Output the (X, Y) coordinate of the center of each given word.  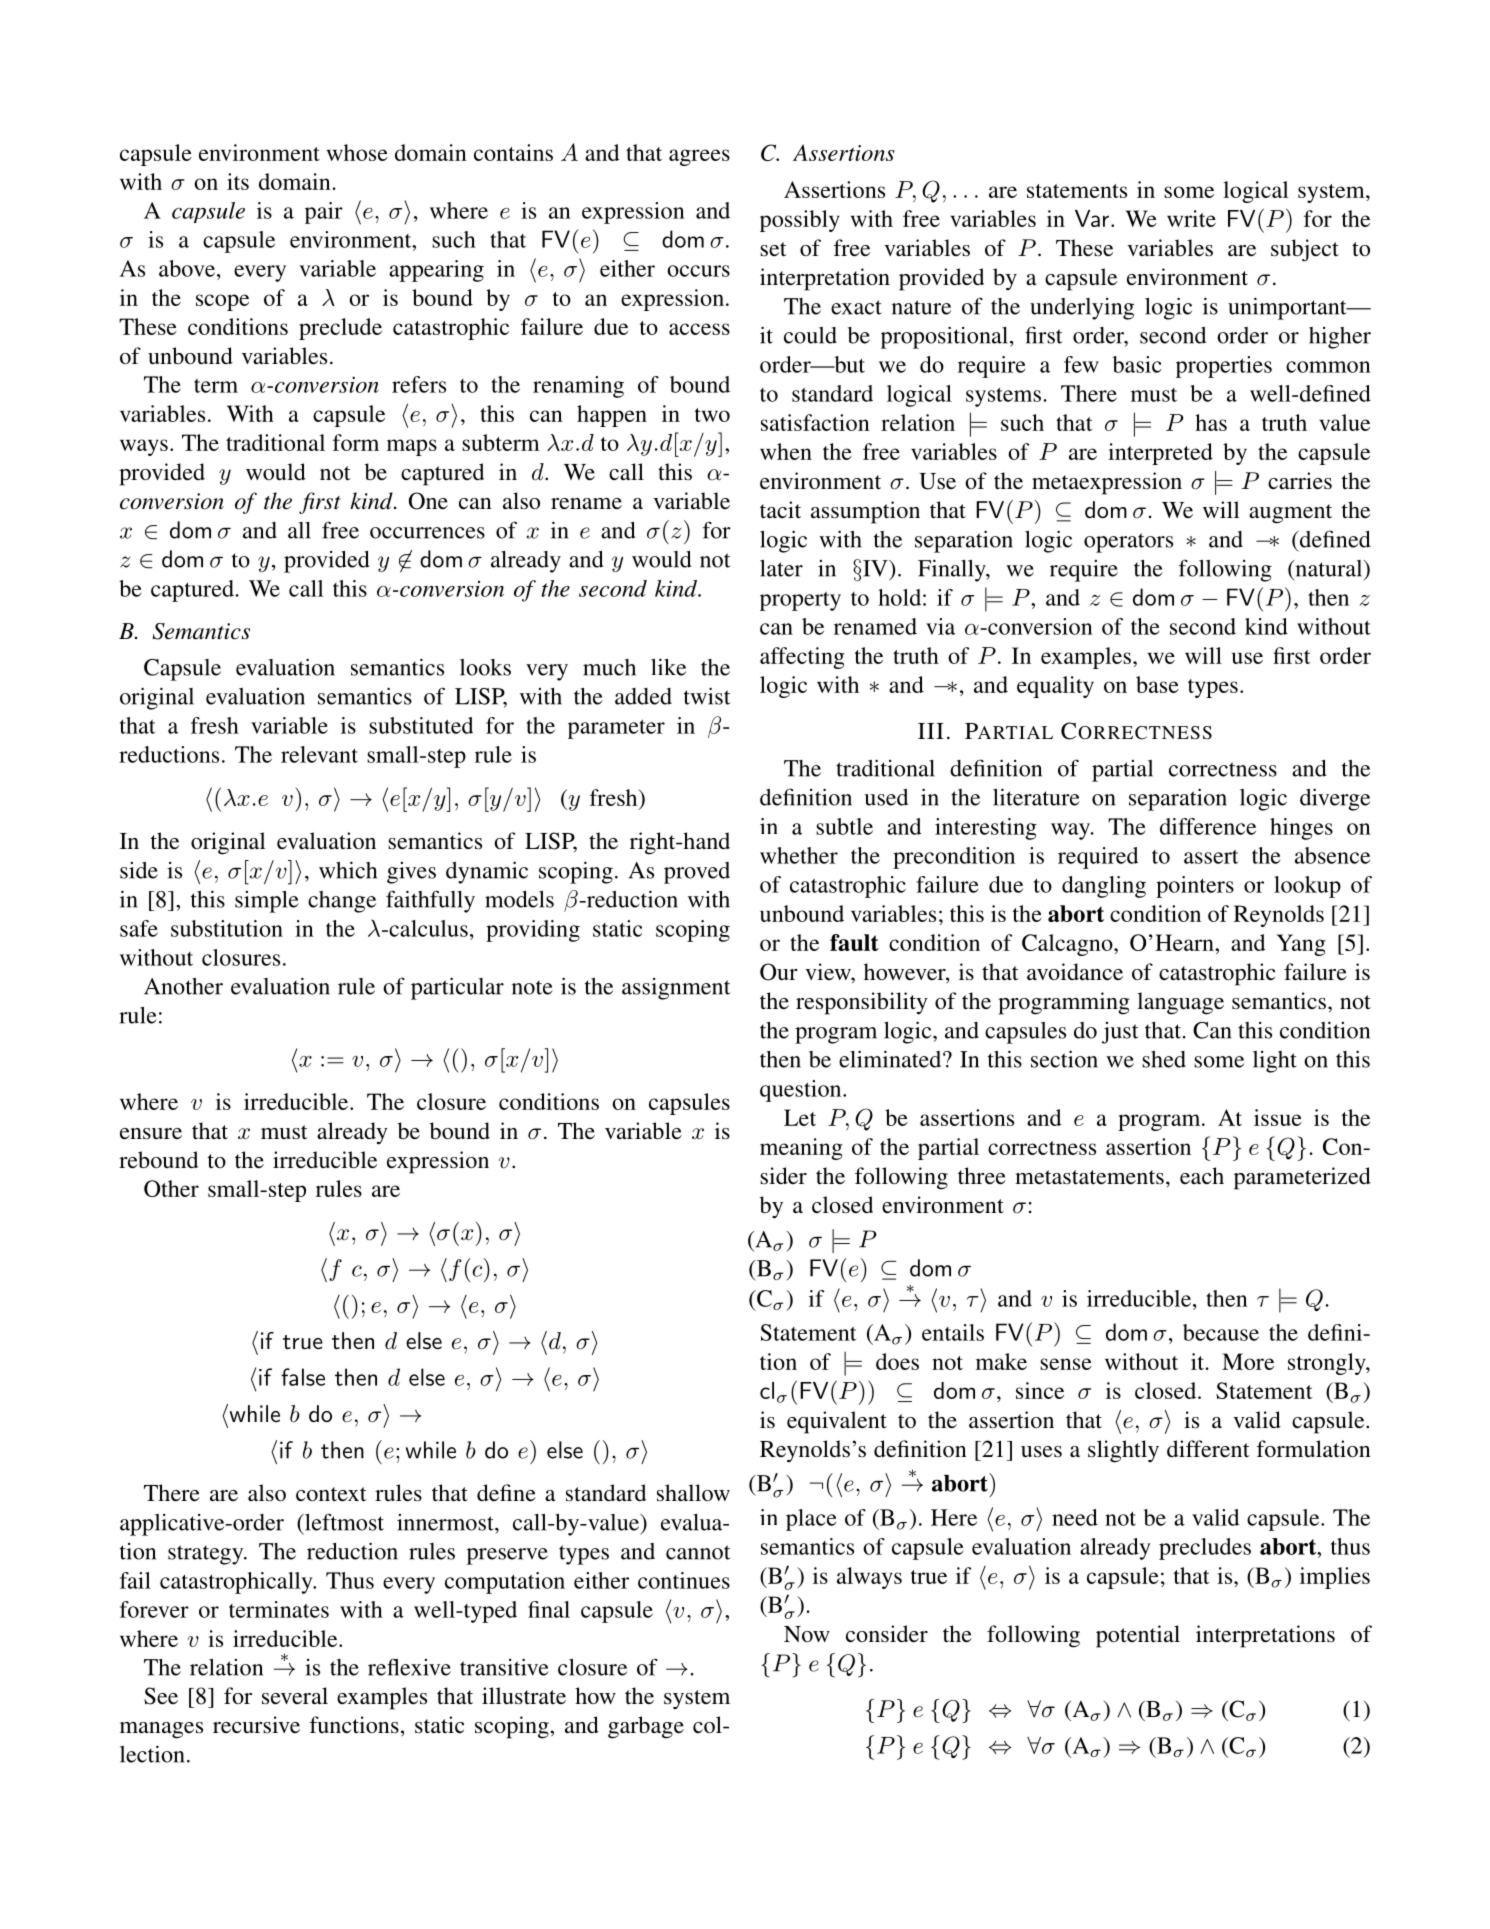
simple (267, 901)
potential (1138, 1636)
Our (779, 972)
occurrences (427, 533)
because (1221, 1332)
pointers (1195, 887)
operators (1128, 543)
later (781, 568)
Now (807, 1634)
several (295, 1696)
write (1191, 218)
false (303, 1377)
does (897, 1361)
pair (324, 213)
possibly (800, 221)
